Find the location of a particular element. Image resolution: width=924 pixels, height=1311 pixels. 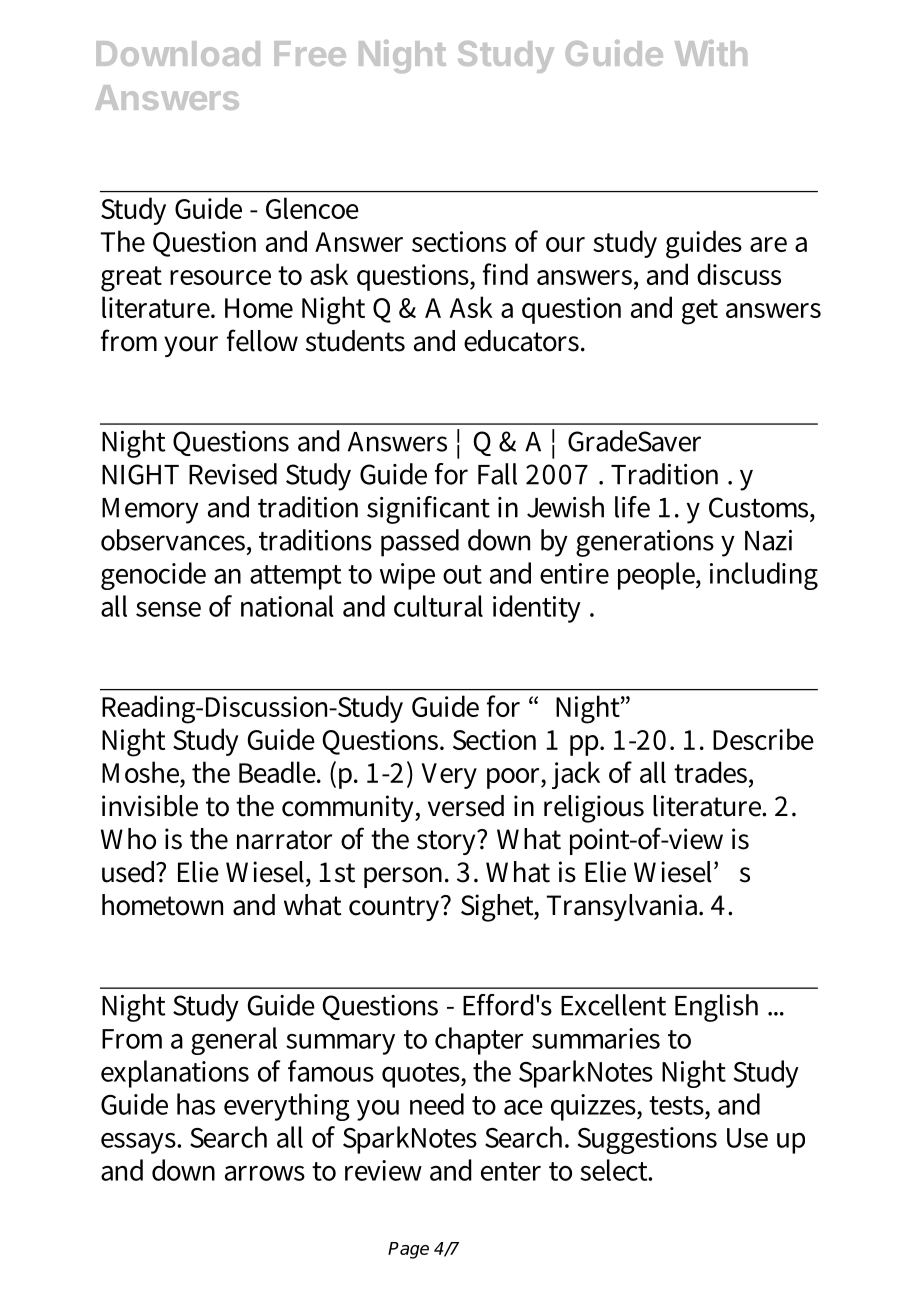

life is located at coordinates (632, 507).
